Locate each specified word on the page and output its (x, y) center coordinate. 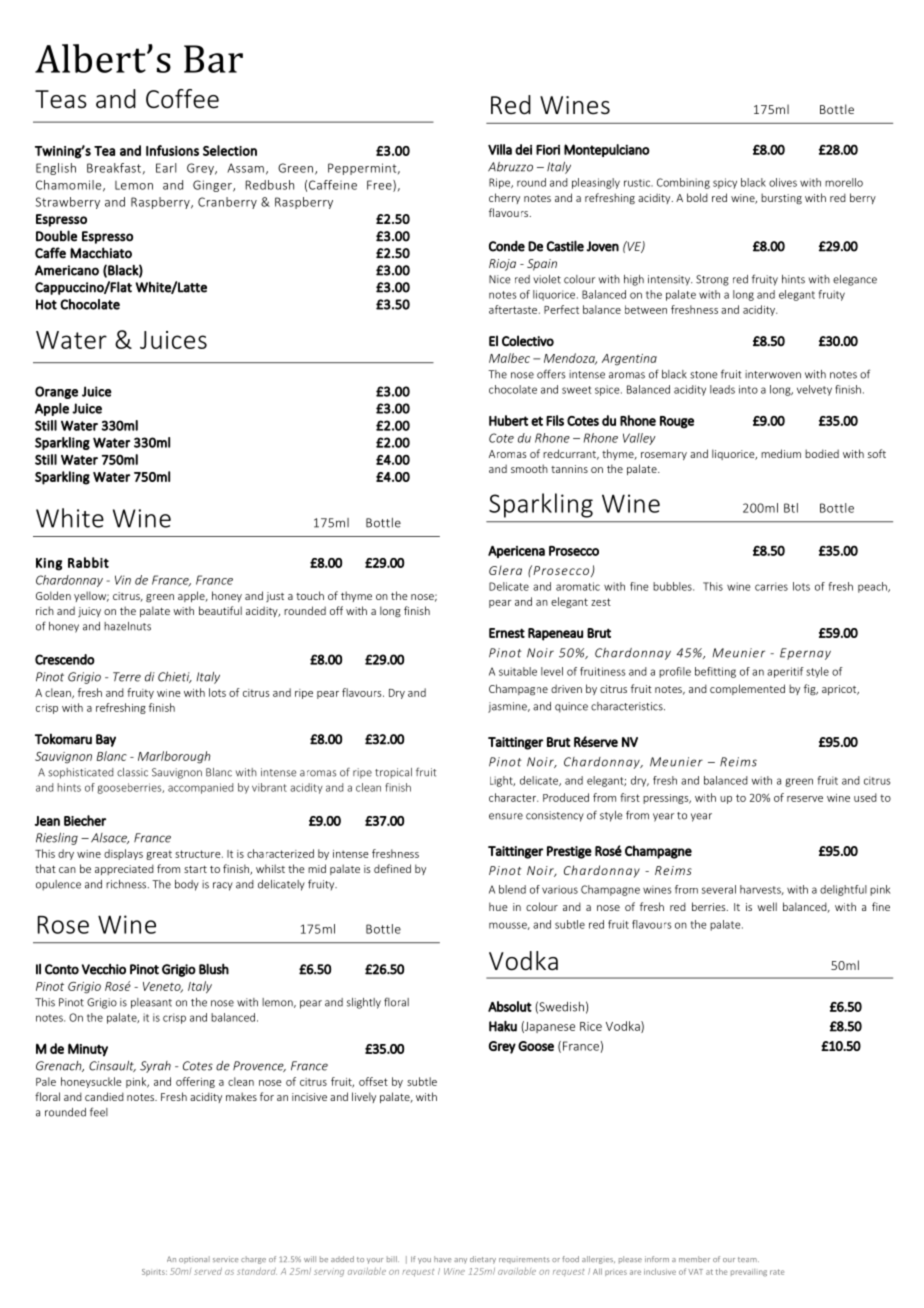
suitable (518, 671)
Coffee (182, 99)
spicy (725, 183)
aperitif (785, 672)
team (748, 1259)
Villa (500, 149)
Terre (127, 677)
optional (194, 1260)
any (460, 1261)
